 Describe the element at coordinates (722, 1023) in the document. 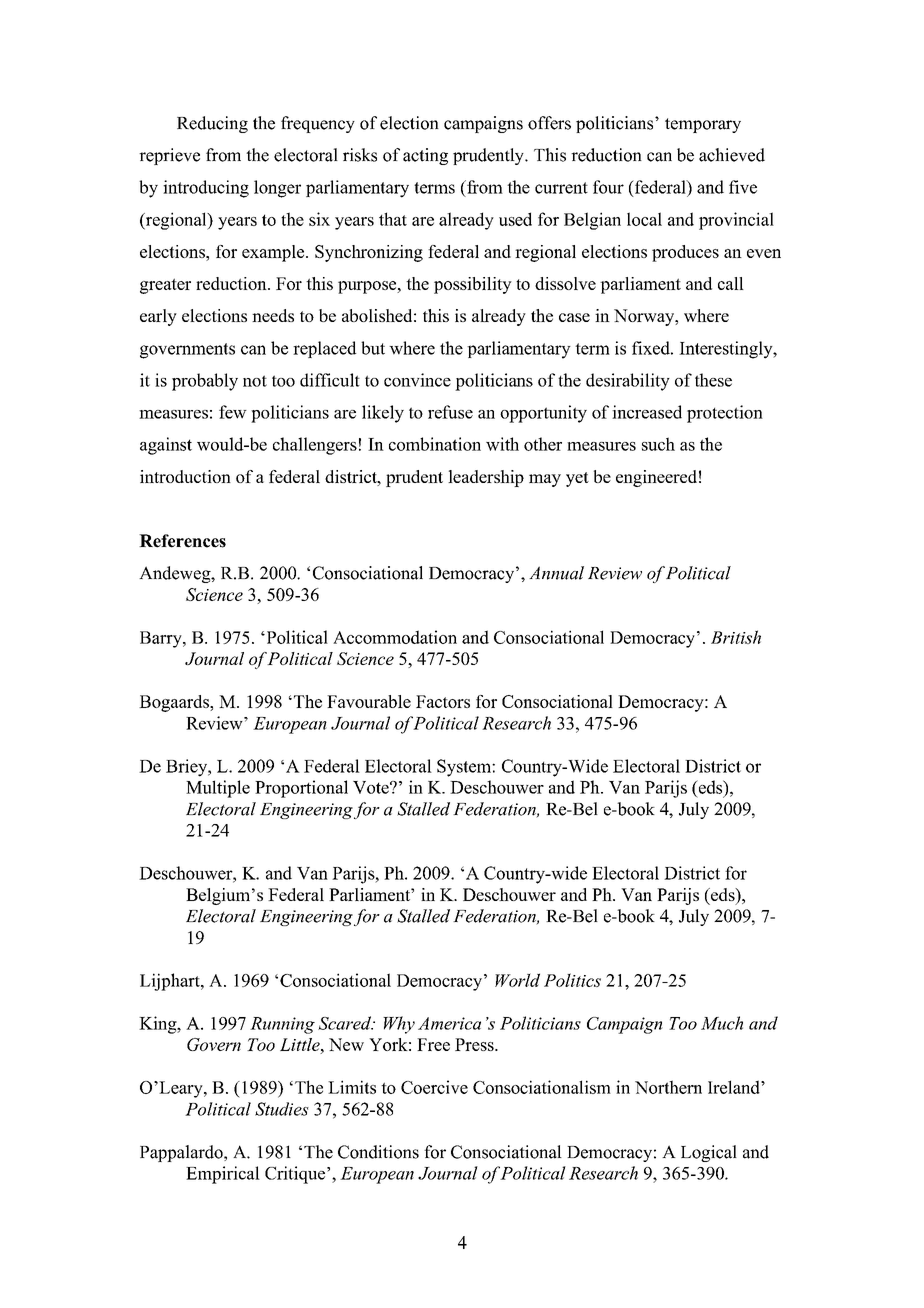

I see `Much` at that location.
